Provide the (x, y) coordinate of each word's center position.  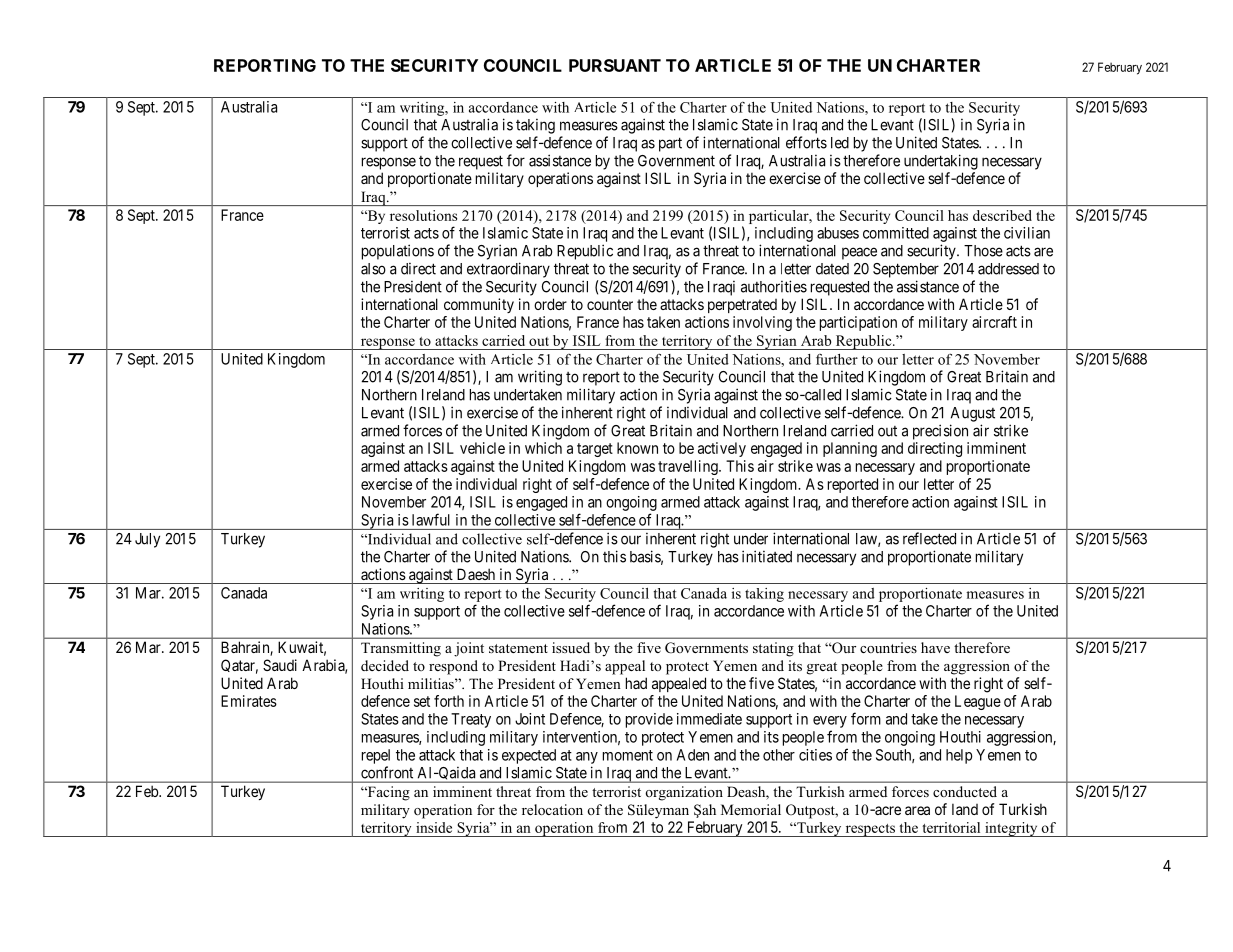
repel (376, 756)
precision (940, 432)
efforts (806, 142)
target (595, 450)
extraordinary (508, 270)
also (373, 269)
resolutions (423, 215)
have (935, 647)
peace (859, 253)
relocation (552, 809)
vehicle (482, 448)
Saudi (280, 665)
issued (571, 647)
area (917, 810)
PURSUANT (615, 65)
